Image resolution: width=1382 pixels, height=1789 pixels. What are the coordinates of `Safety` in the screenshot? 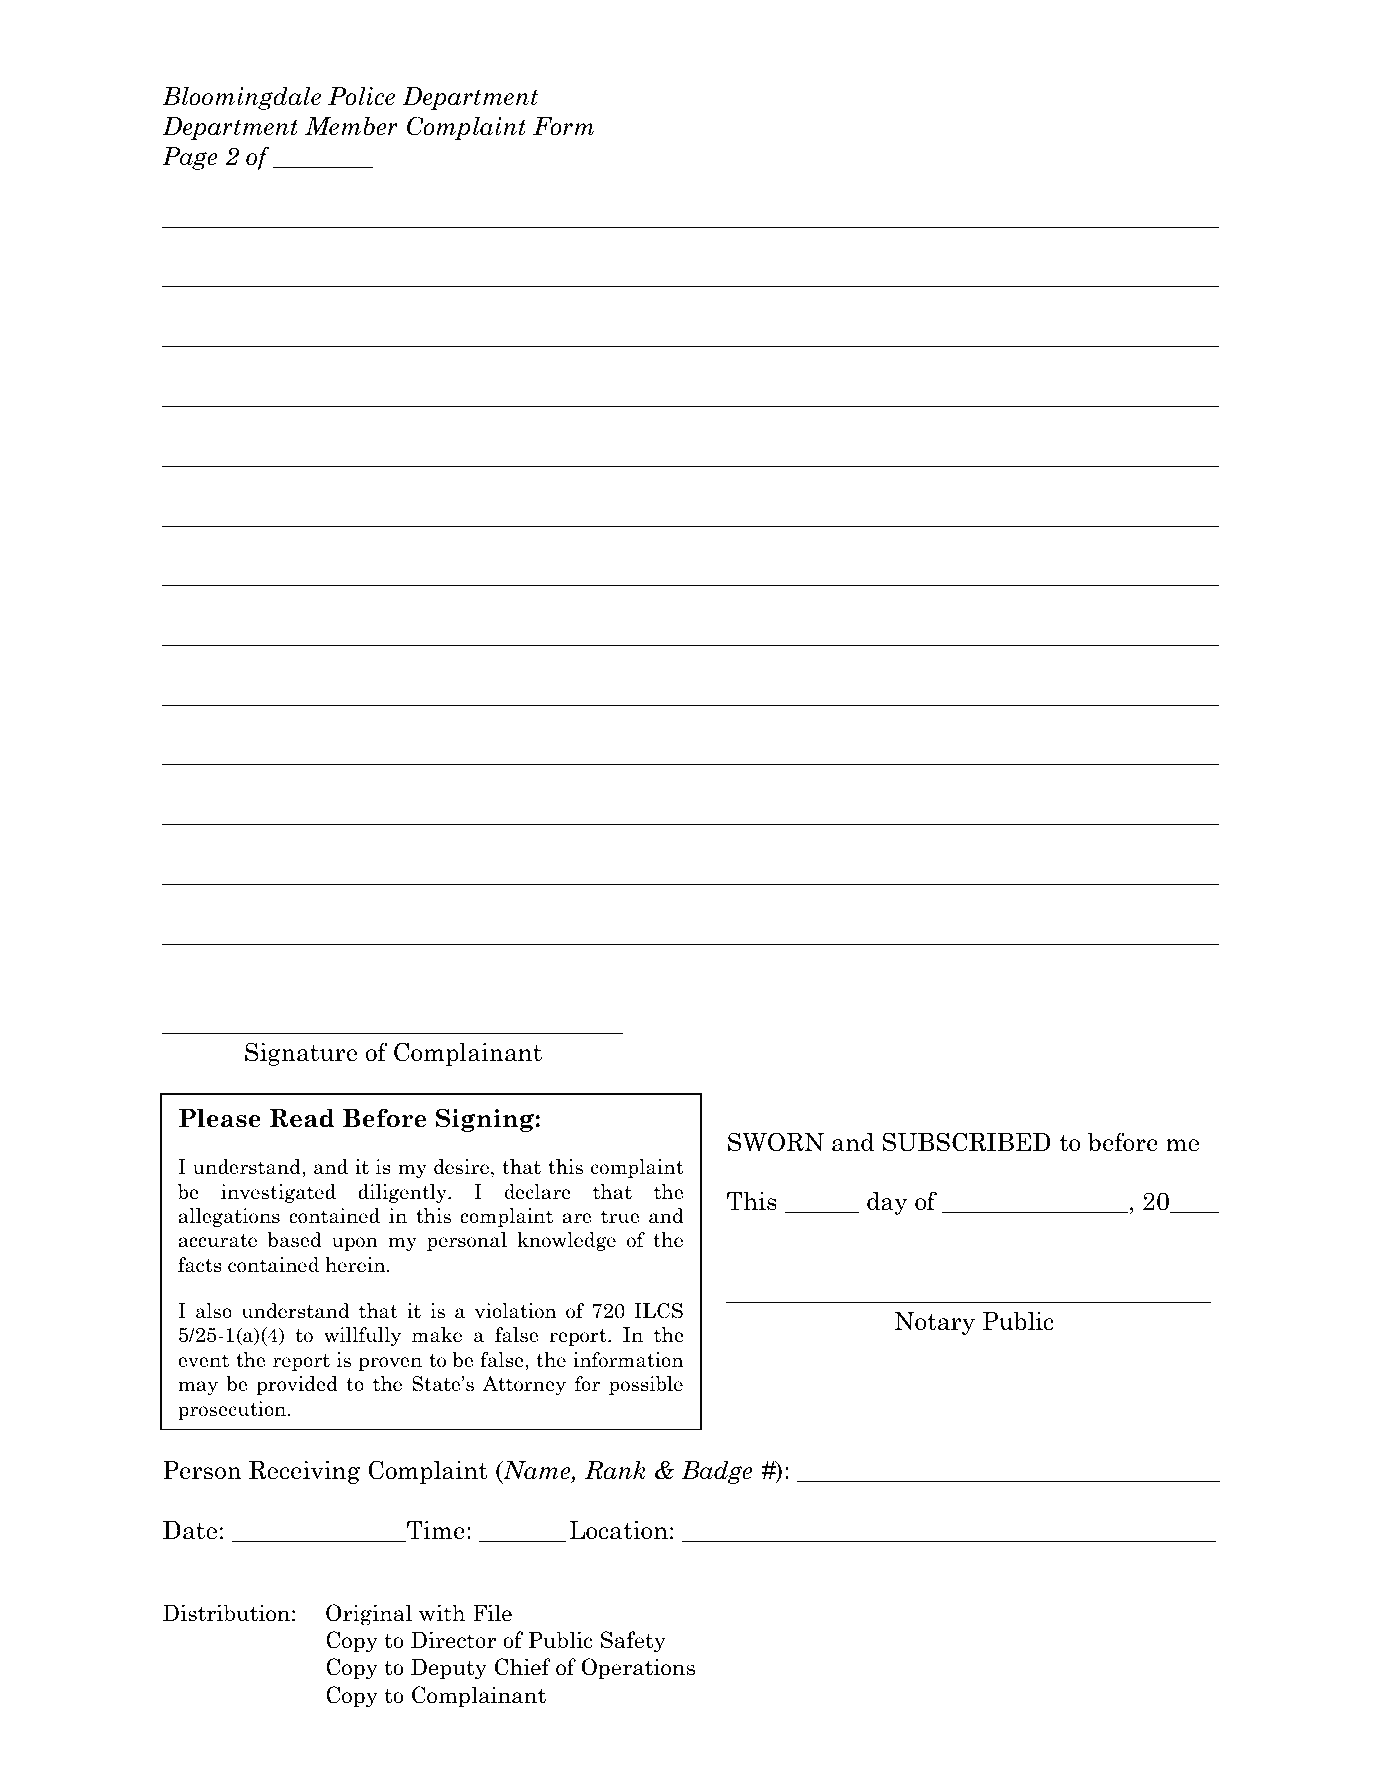 It's located at (633, 1642).
